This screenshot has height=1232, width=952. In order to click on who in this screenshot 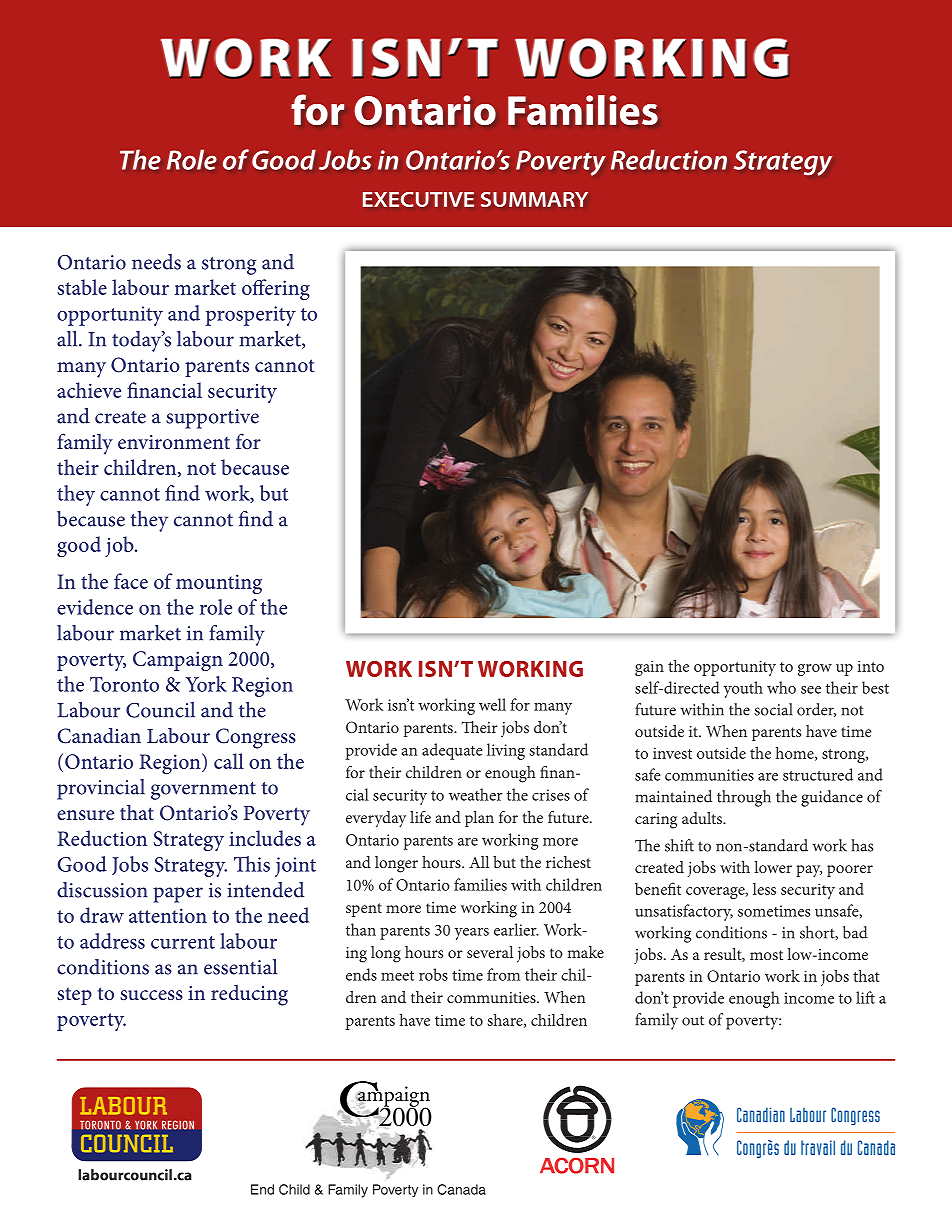, I will do `click(781, 687)`.
